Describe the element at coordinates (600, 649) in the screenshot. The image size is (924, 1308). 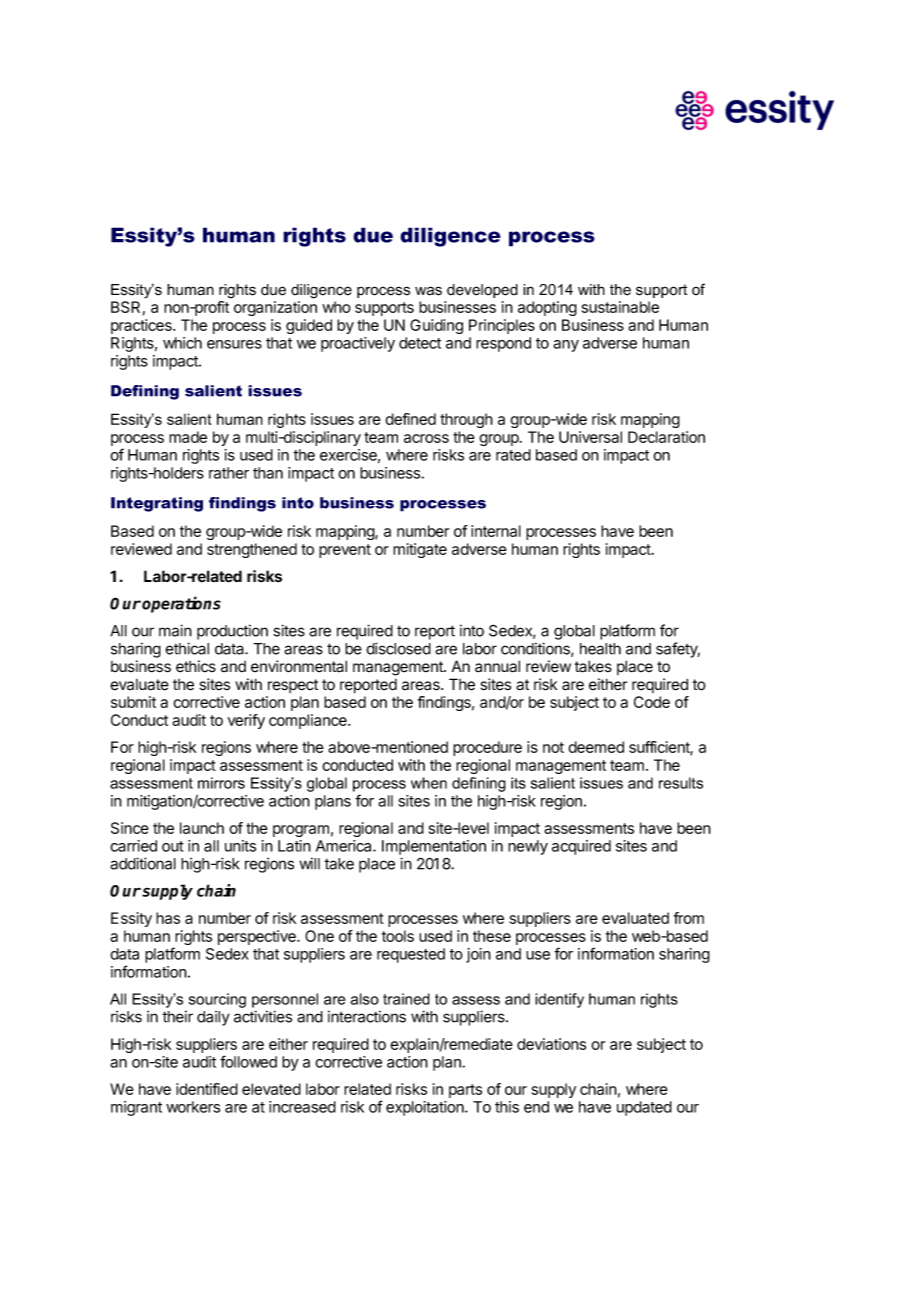
I see `health` at that location.
